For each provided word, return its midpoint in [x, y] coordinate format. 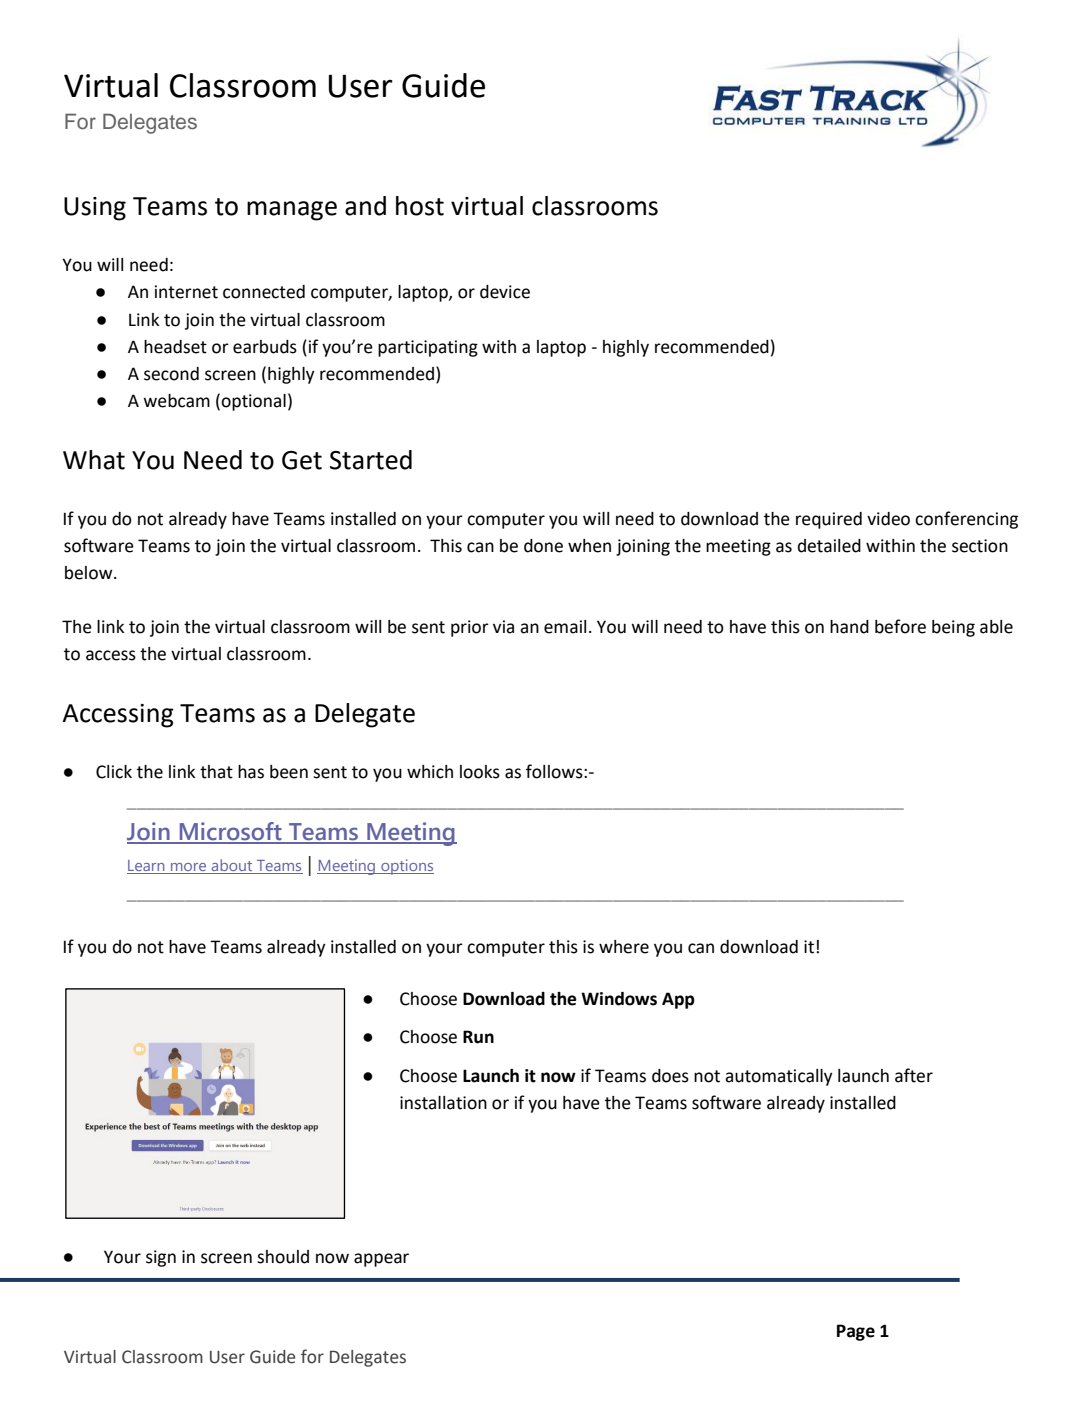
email [565, 627]
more [189, 868]
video [888, 519]
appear [381, 1260]
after [914, 1075]
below [90, 573]
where [624, 947]
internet [186, 292]
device [505, 292]
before [900, 626]
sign [161, 1258]
